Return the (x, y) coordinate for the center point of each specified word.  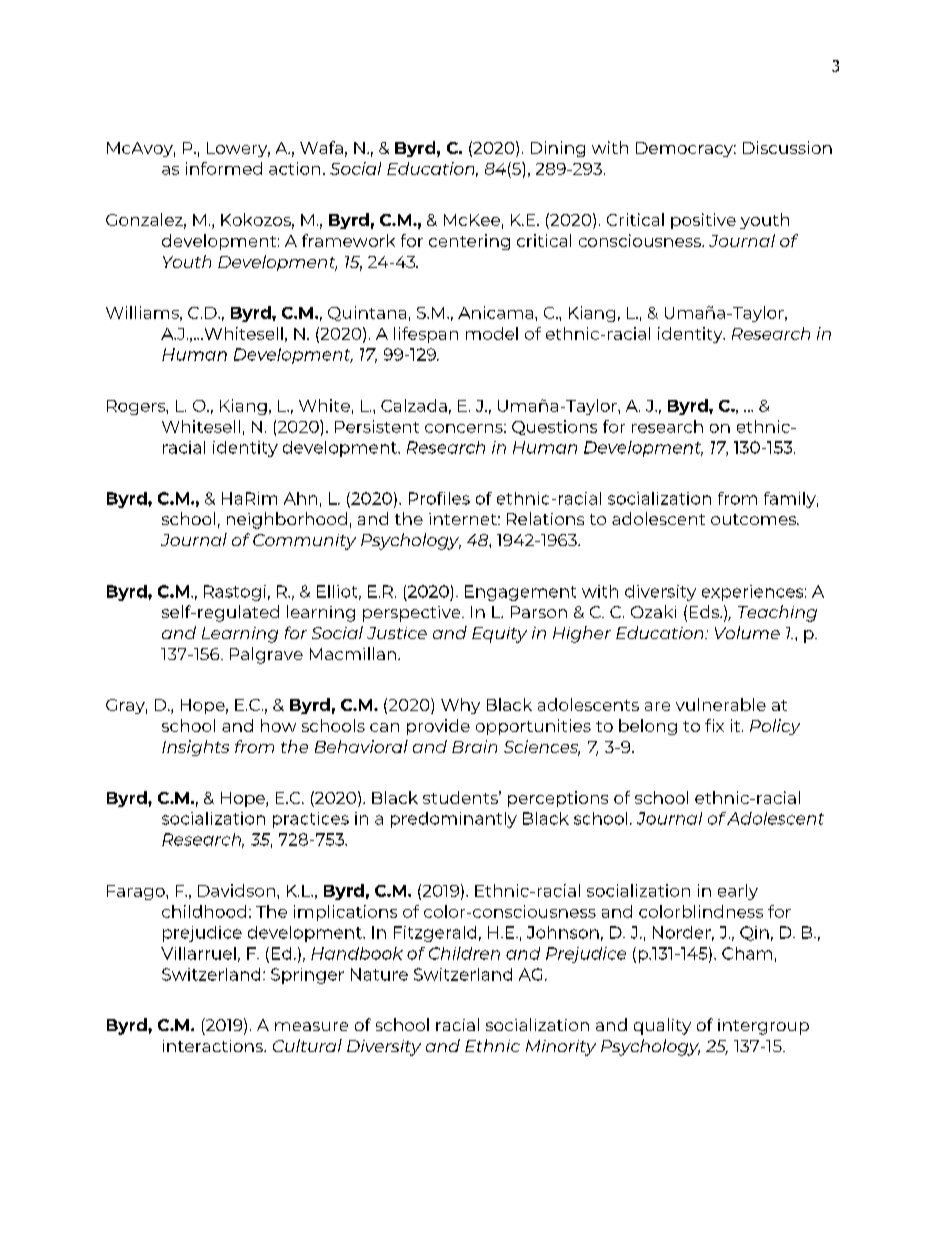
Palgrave (266, 655)
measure (311, 1026)
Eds (705, 611)
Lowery (238, 149)
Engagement (520, 593)
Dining (558, 149)
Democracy (686, 149)
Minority (561, 1048)
